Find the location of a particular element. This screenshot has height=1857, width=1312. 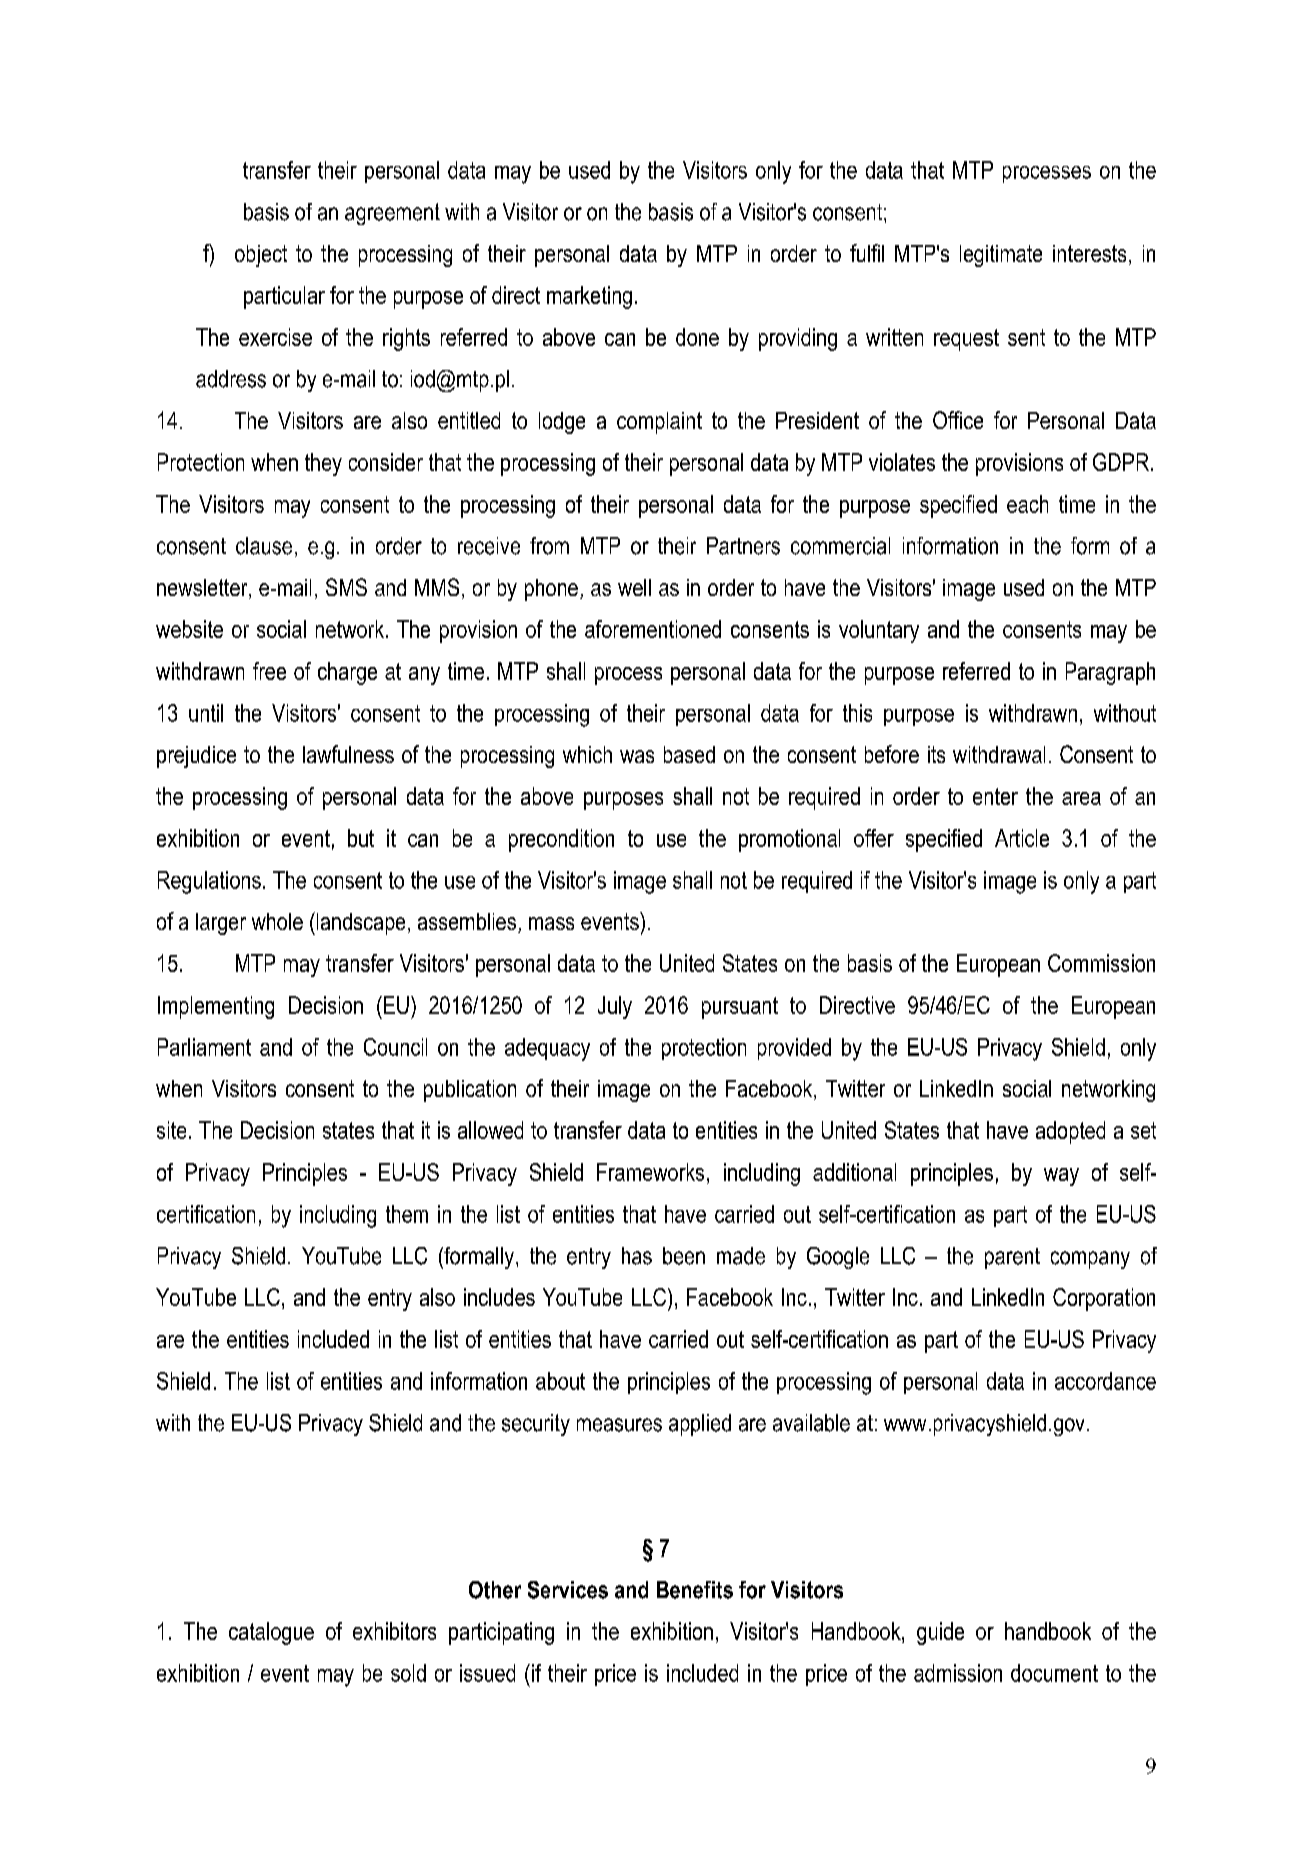

Benefits is located at coordinates (695, 1590).
